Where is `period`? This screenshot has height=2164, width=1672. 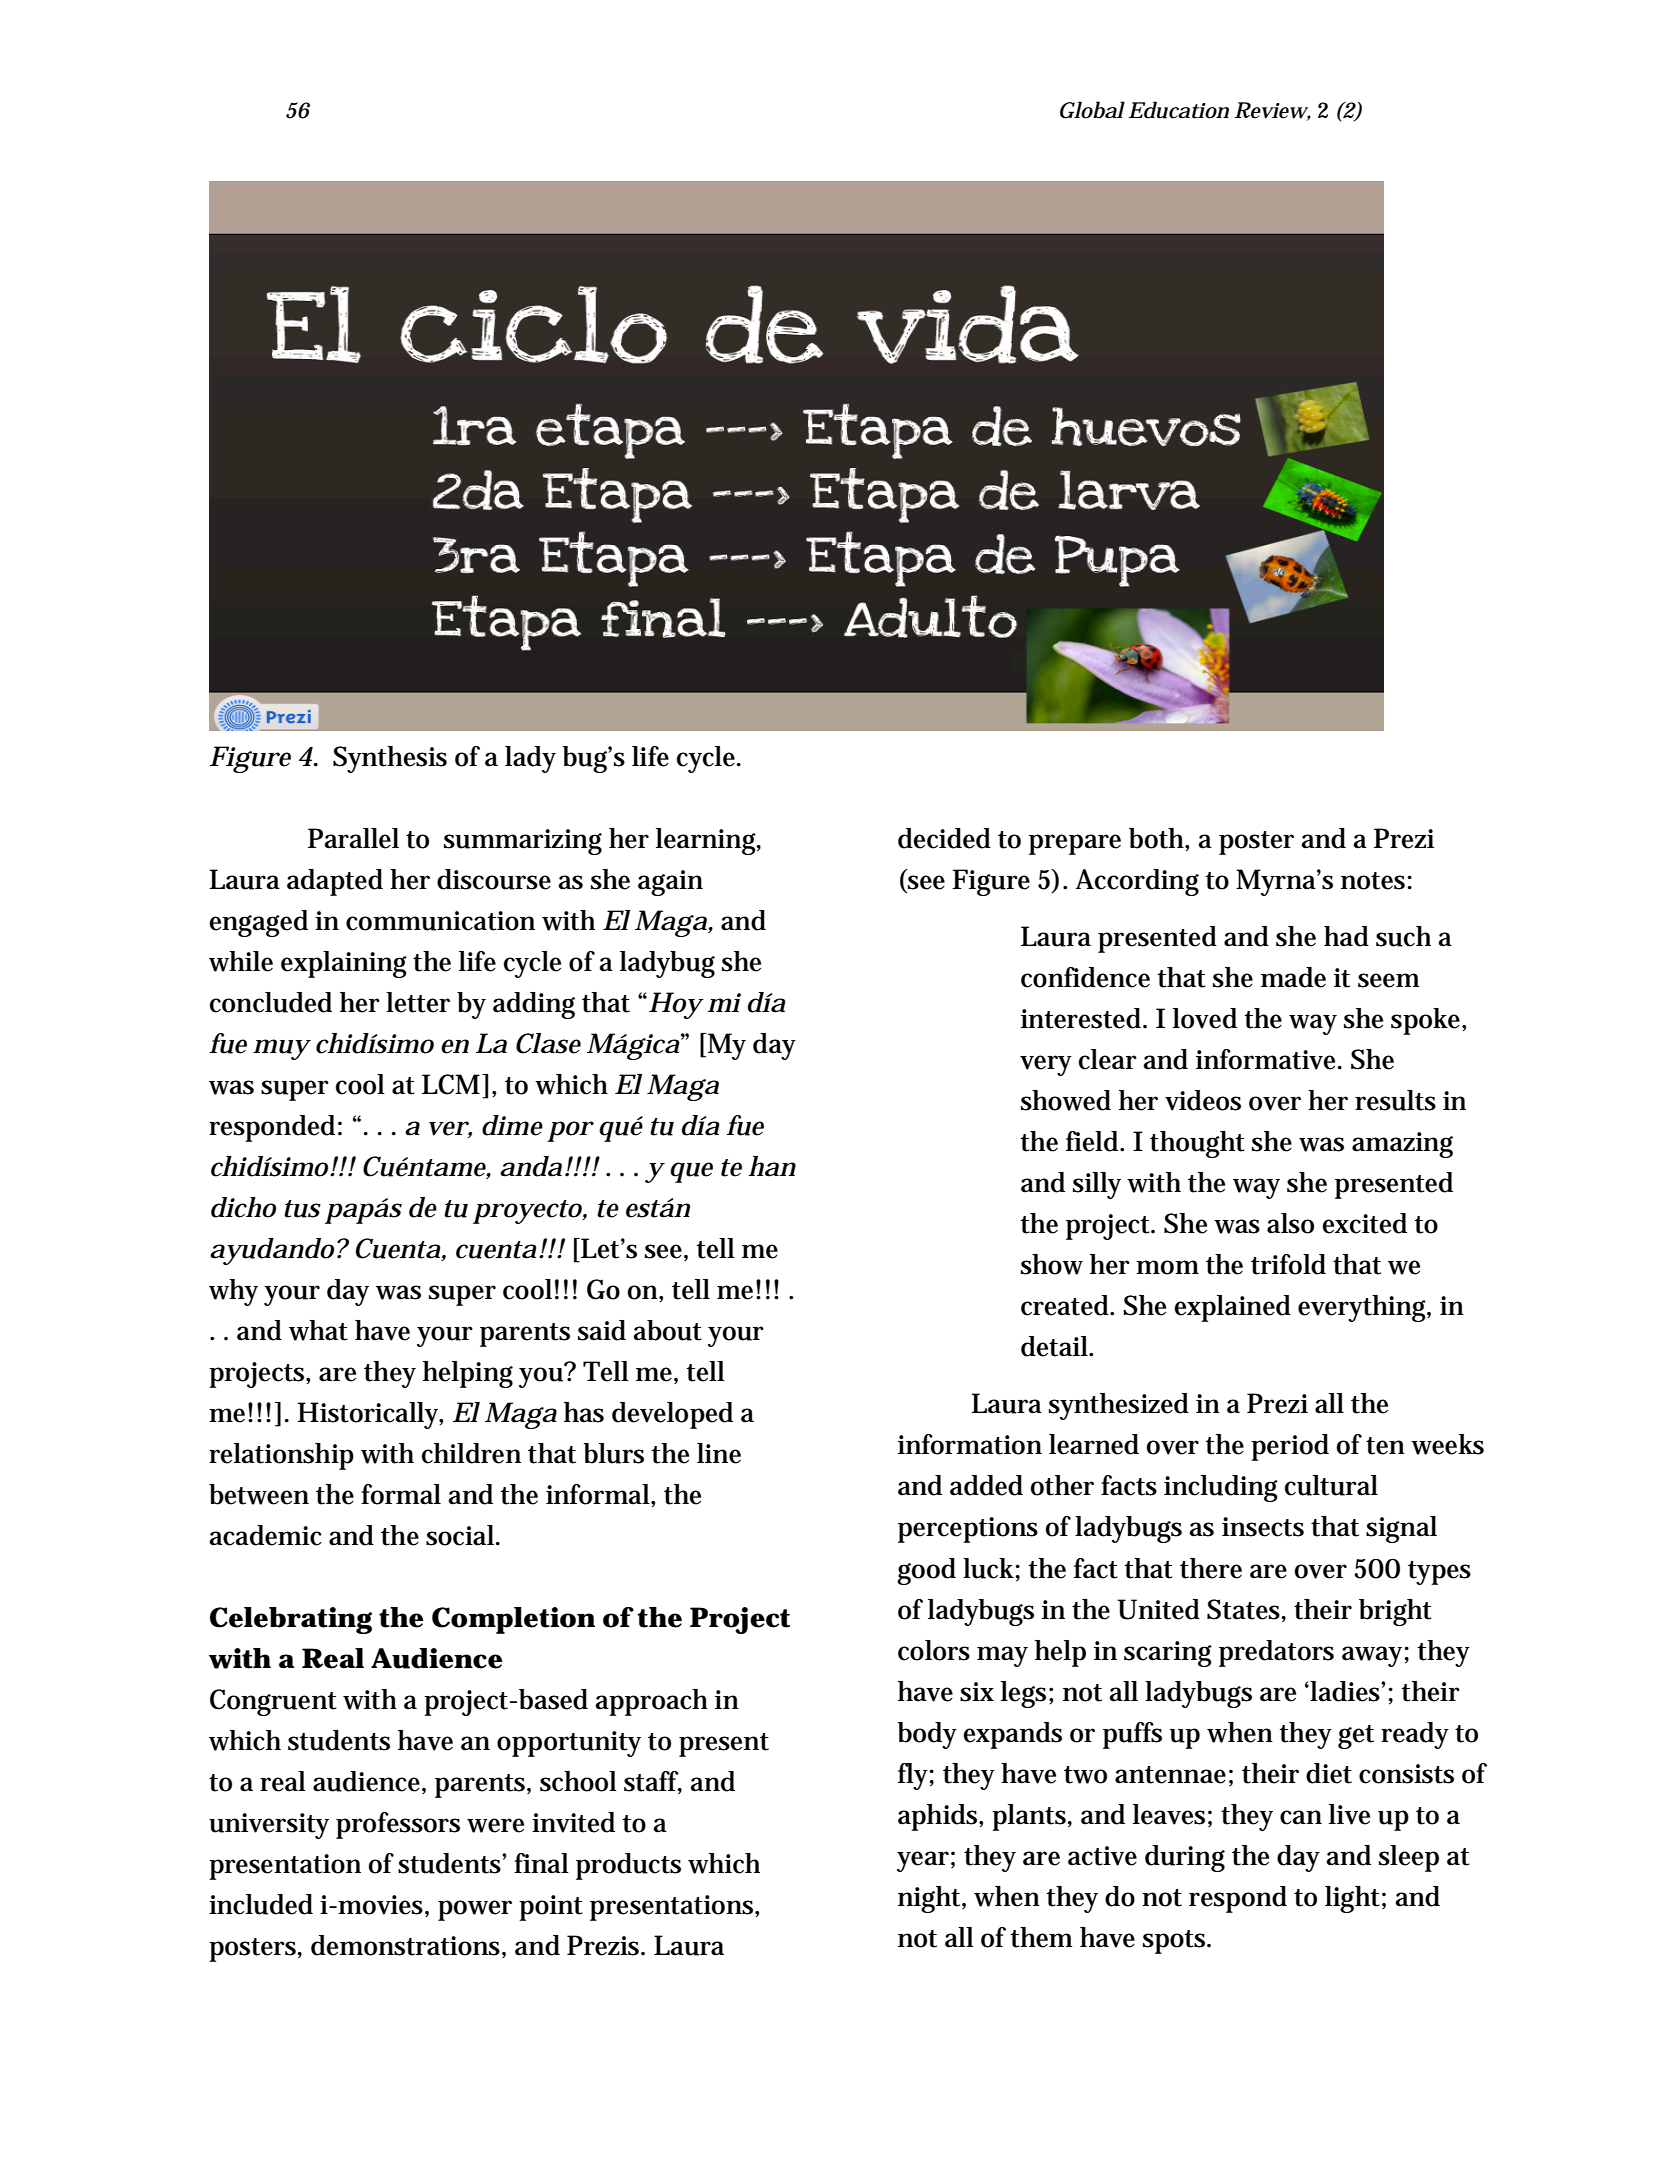
period is located at coordinates (1290, 1447).
